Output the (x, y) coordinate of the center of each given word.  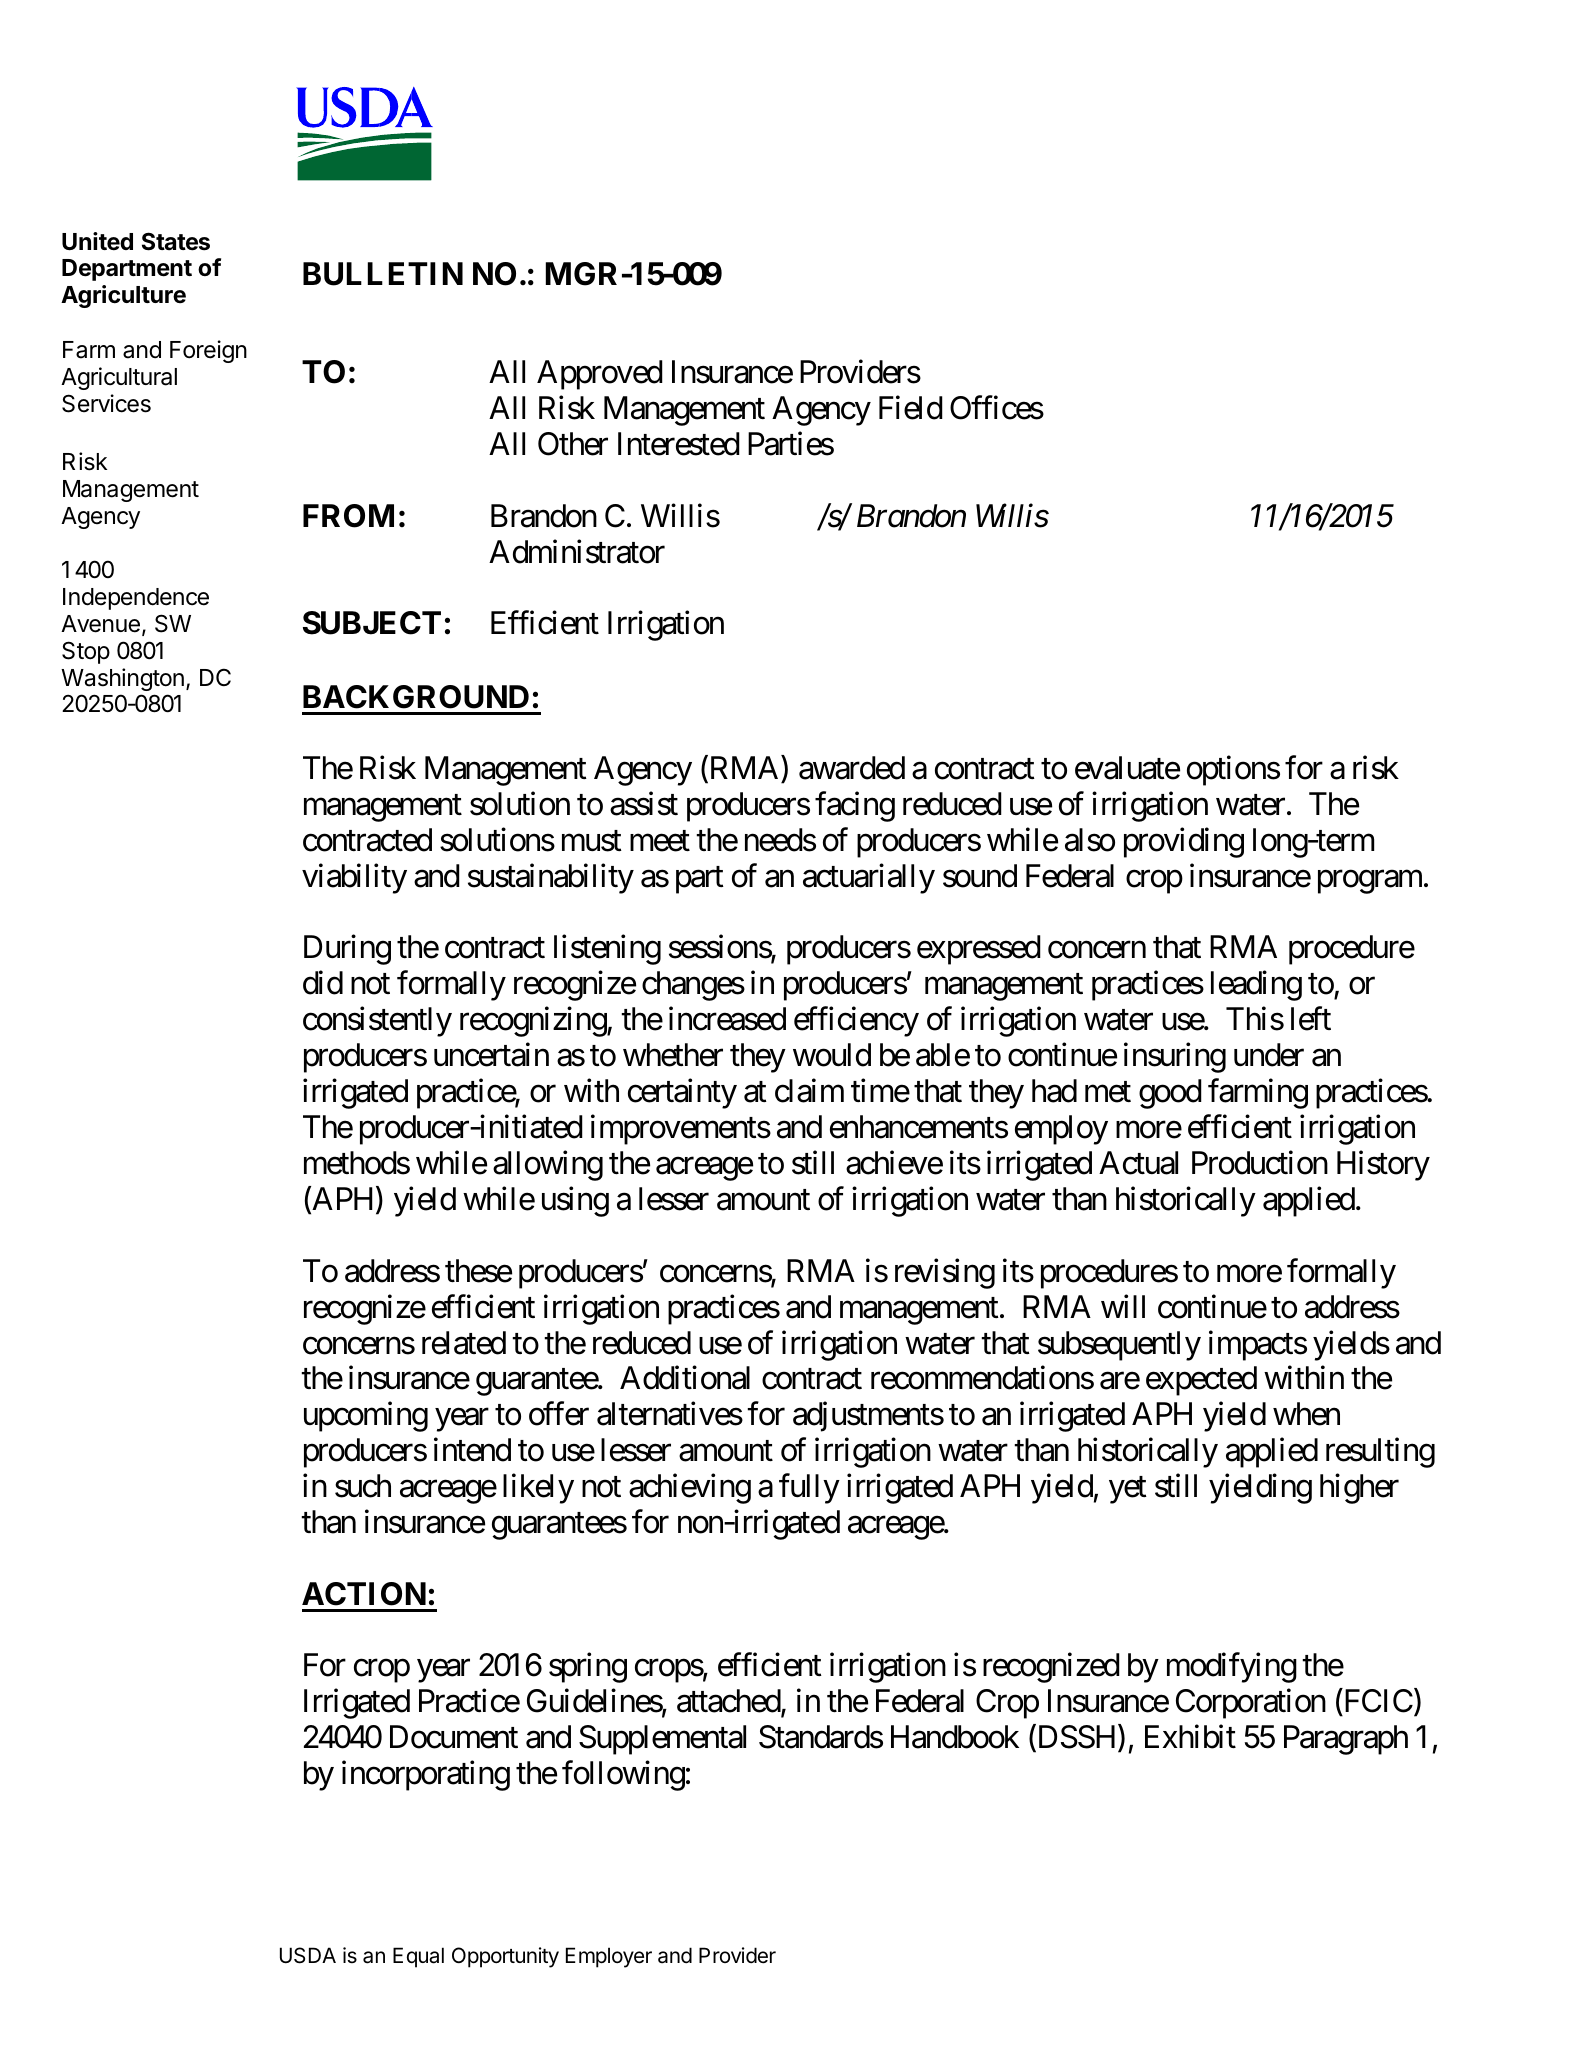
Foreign (208, 351)
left (1311, 1019)
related (464, 1343)
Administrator (577, 552)
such (363, 1486)
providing (1184, 842)
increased (727, 1019)
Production (1260, 1163)
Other (573, 444)
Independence (136, 599)
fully (809, 1489)
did (323, 983)
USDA (308, 1955)
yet (1128, 1490)
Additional (685, 1378)
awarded (852, 768)
